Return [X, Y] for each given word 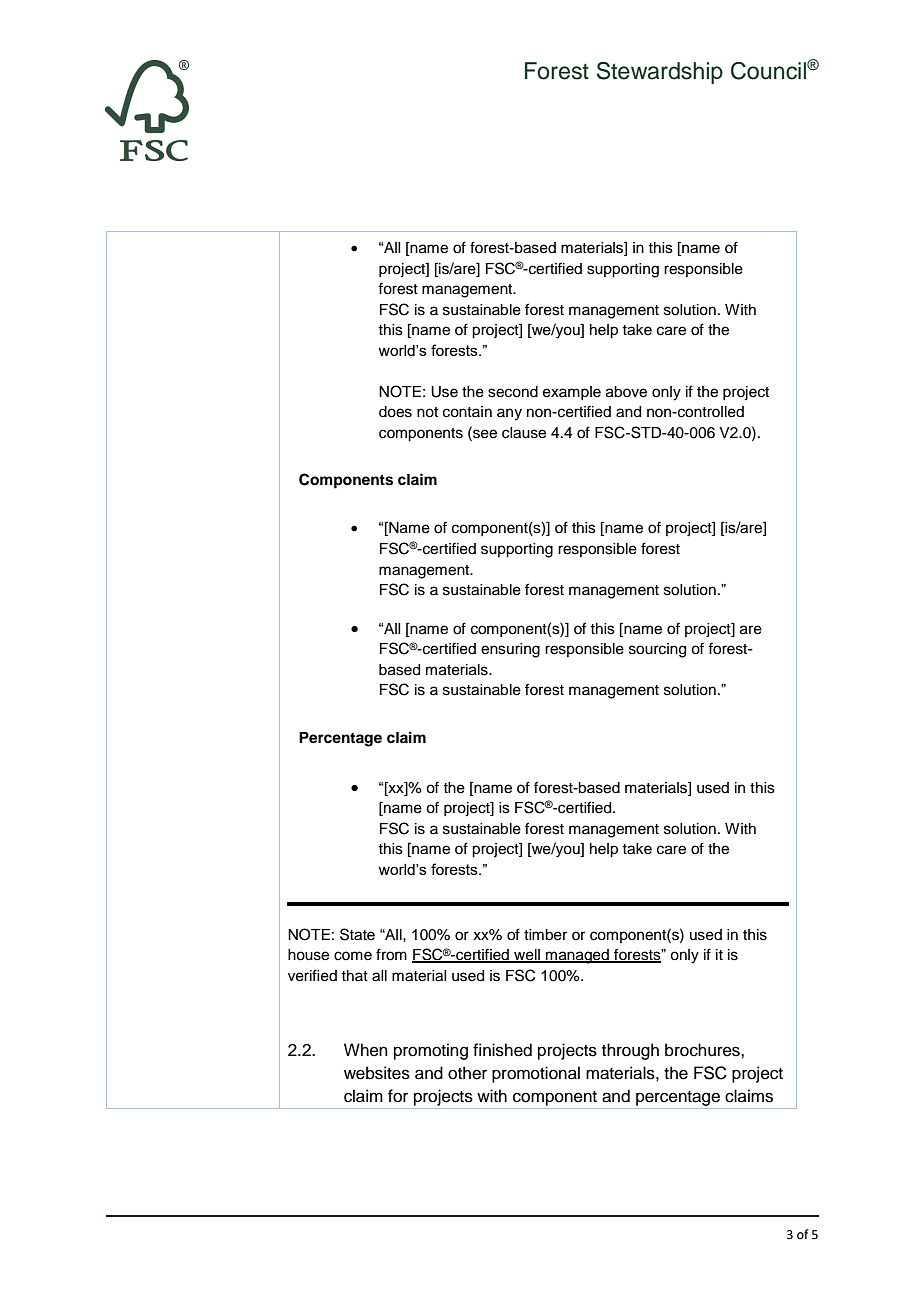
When [366, 1050]
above [626, 392]
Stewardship [660, 73]
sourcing [657, 650]
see [484, 434]
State [357, 934]
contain [467, 412]
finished [502, 1050]
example [572, 393]
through [630, 1051]
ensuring [510, 650]
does [395, 412]
